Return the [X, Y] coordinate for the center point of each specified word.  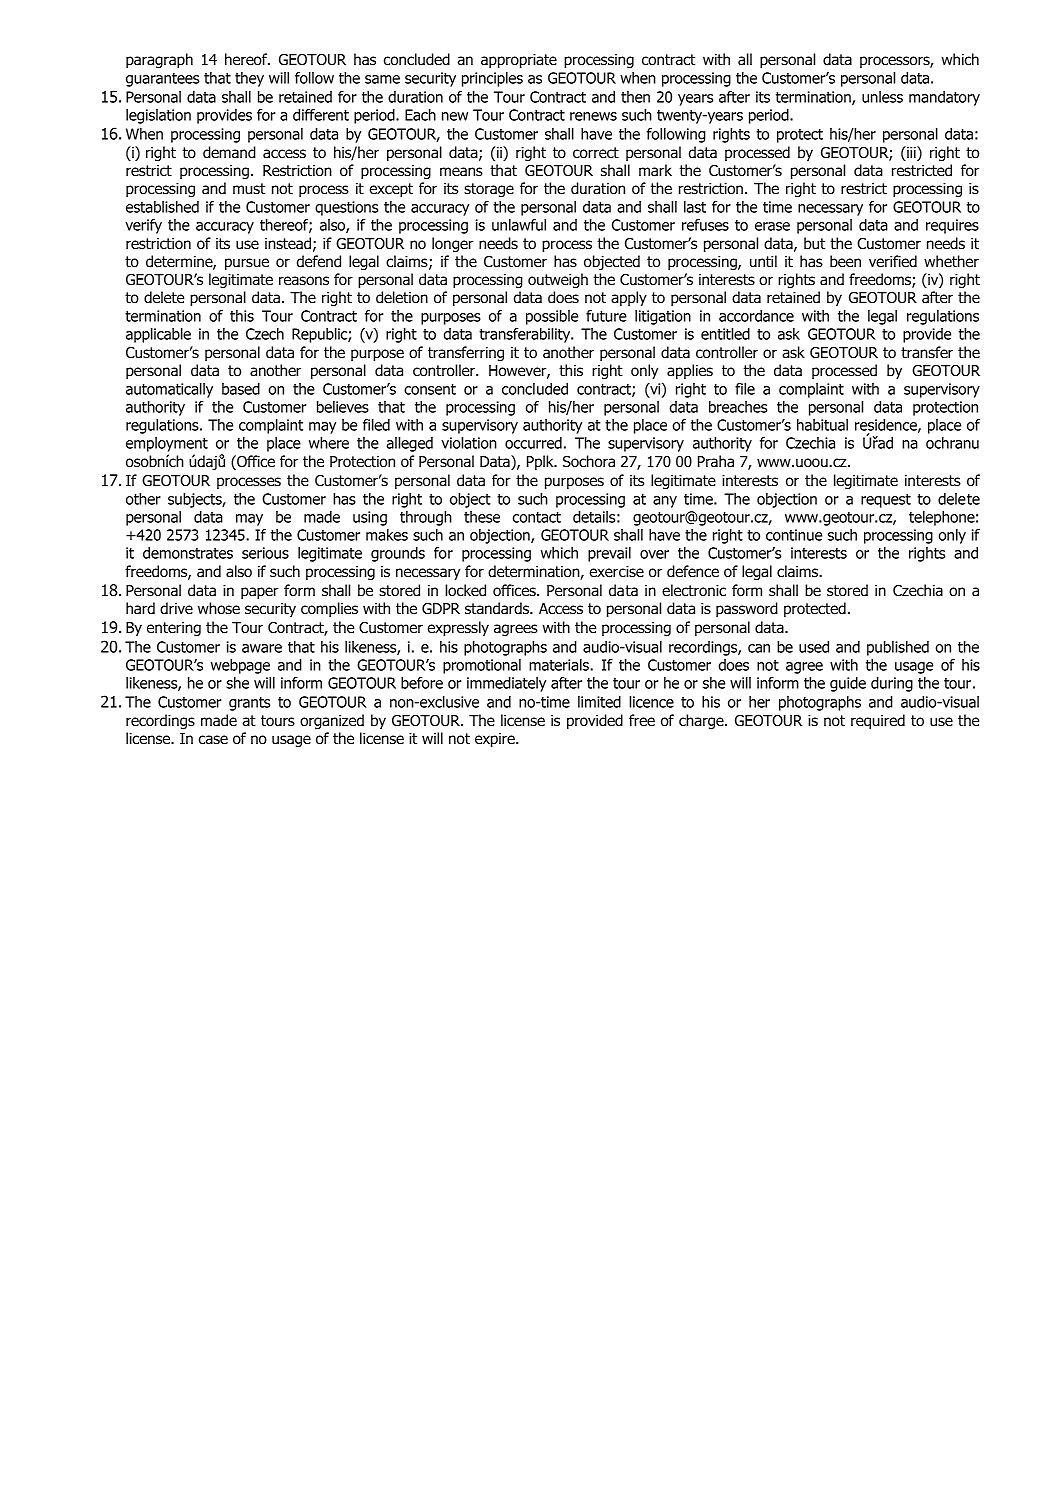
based [241, 389]
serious [265, 553]
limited [599, 702]
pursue [247, 264]
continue [794, 535]
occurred [533, 443]
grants [249, 704]
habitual [822, 425]
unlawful [519, 225]
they [249, 79]
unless [882, 97]
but [814, 243]
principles [492, 79]
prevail [609, 554]
